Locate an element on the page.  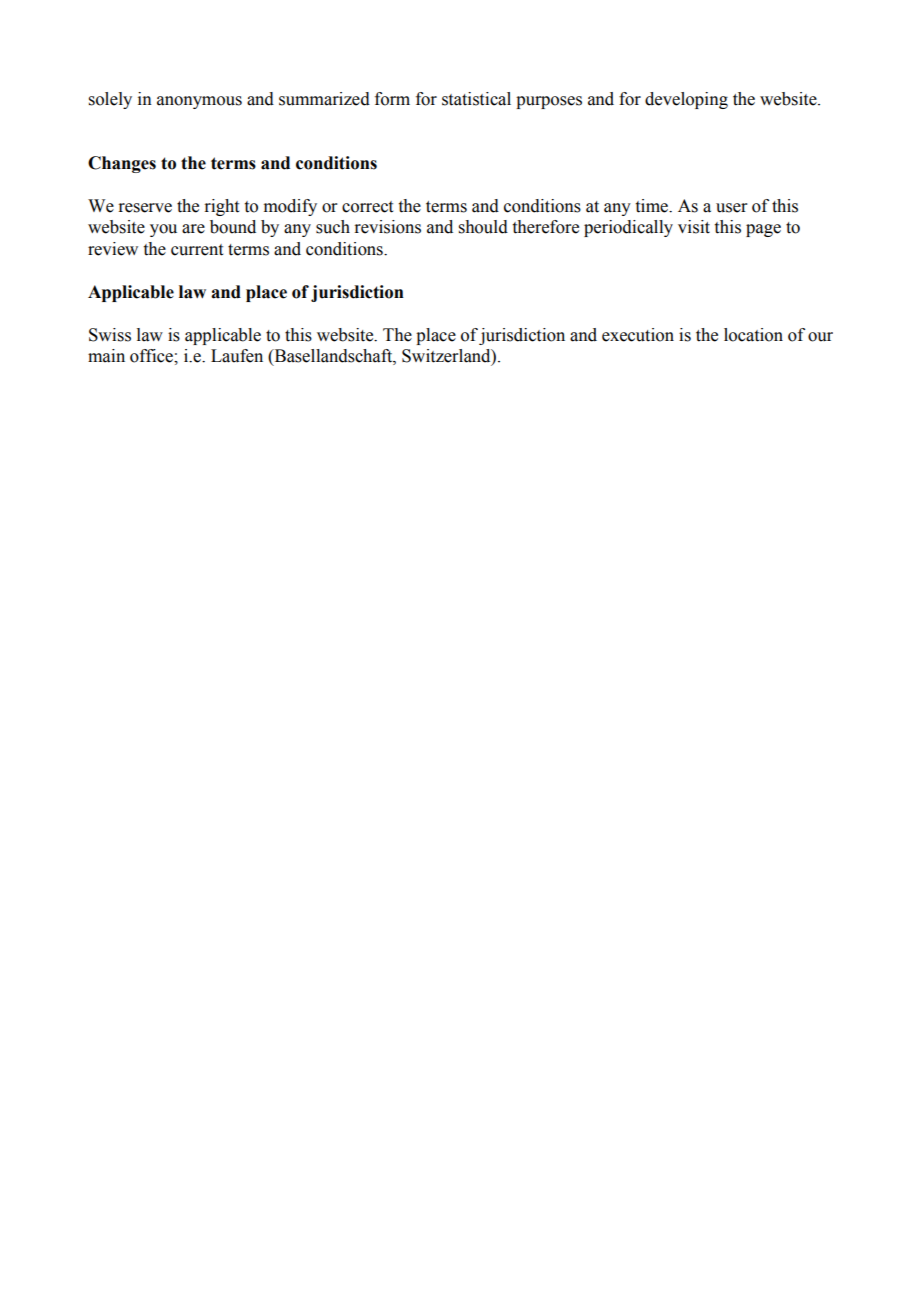
should is located at coordinates (483, 227).
